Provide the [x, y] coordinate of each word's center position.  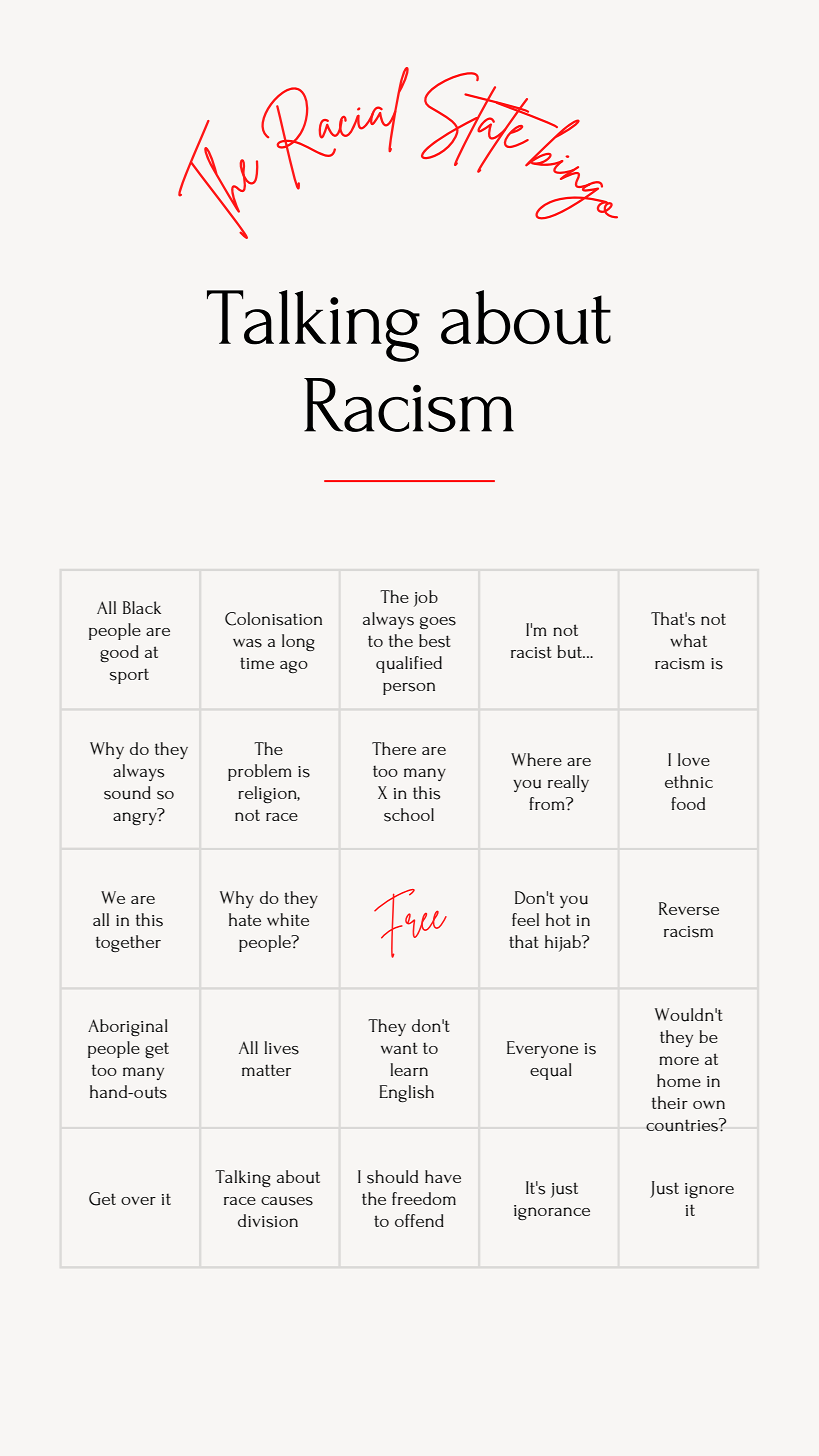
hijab [564, 943]
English [406, 1094]
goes [438, 623]
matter [266, 1070]
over [138, 1201]
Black [142, 607]
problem [260, 772]
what [688, 640]
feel [525, 919]
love [694, 759]
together [128, 943]
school [409, 815]
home [679, 1080]
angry [135, 819]
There [394, 748]
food [688, 803]
